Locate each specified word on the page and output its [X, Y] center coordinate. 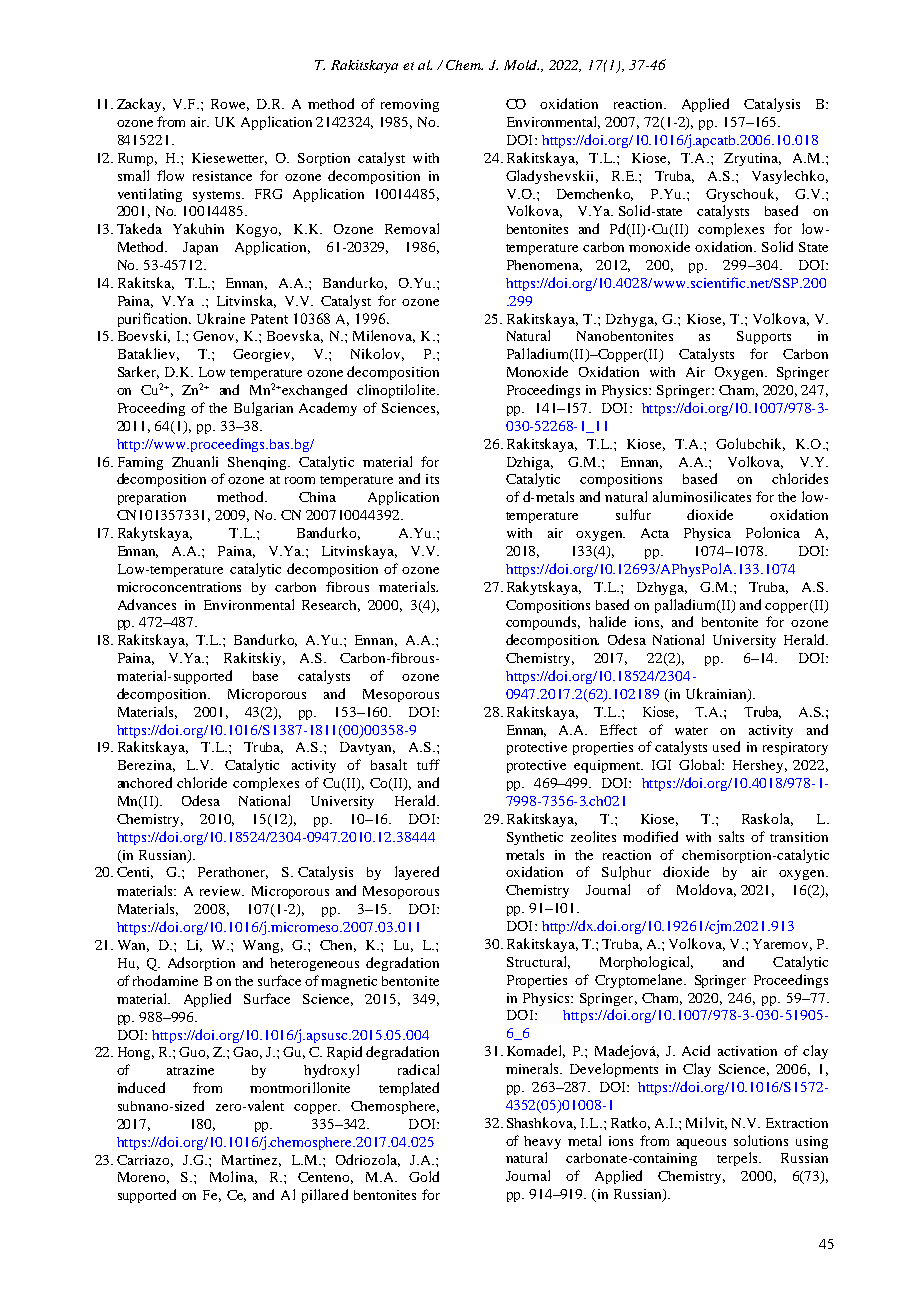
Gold [424, 1176]
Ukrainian [717, 695]
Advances [147, 604]
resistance [222, 176]
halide [607, 621]
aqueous [701, 1144]
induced [141, 1087]
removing [410, 105]
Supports [764, 337]
